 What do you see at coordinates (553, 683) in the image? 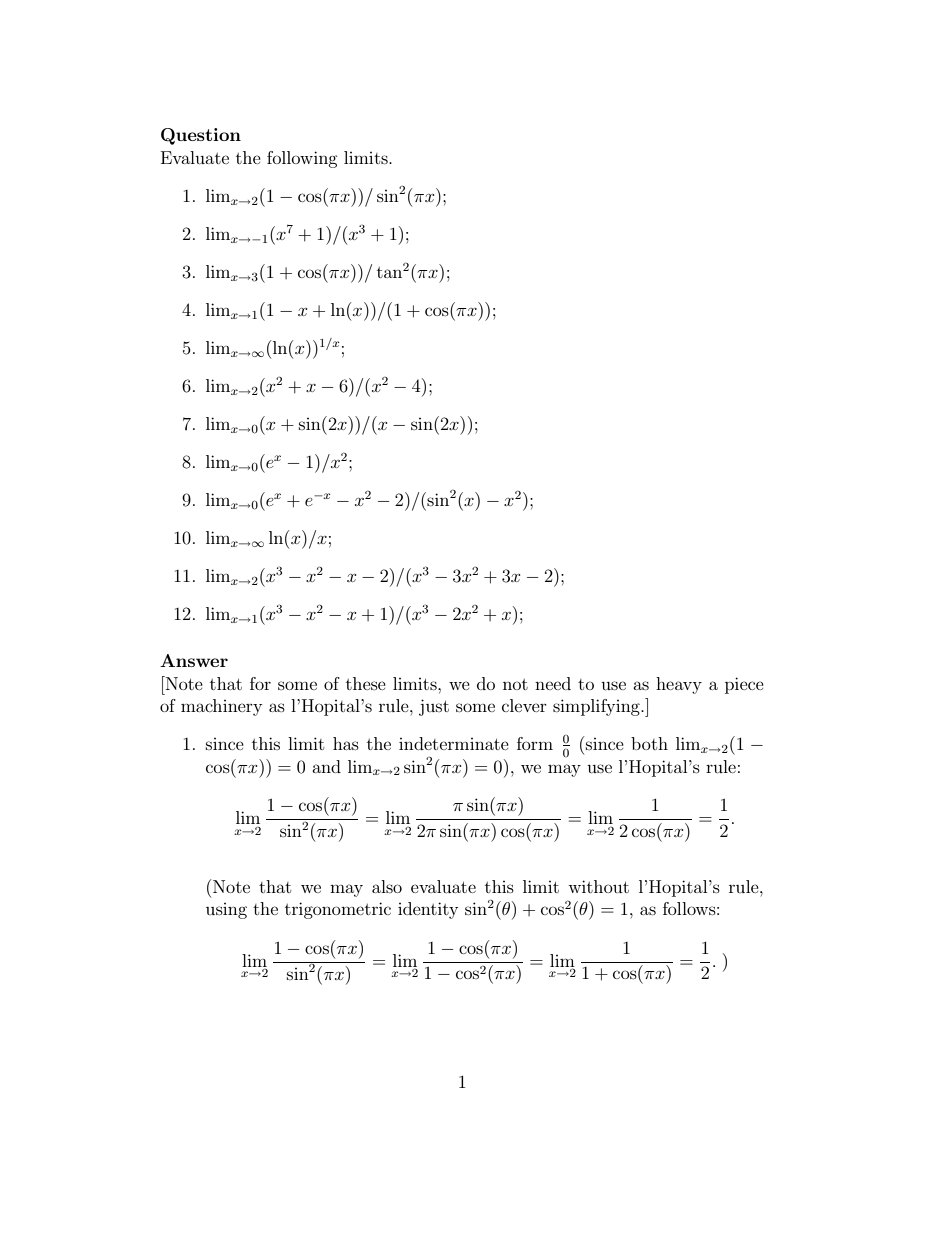
I see `need` at bounding box center [553, 683].
